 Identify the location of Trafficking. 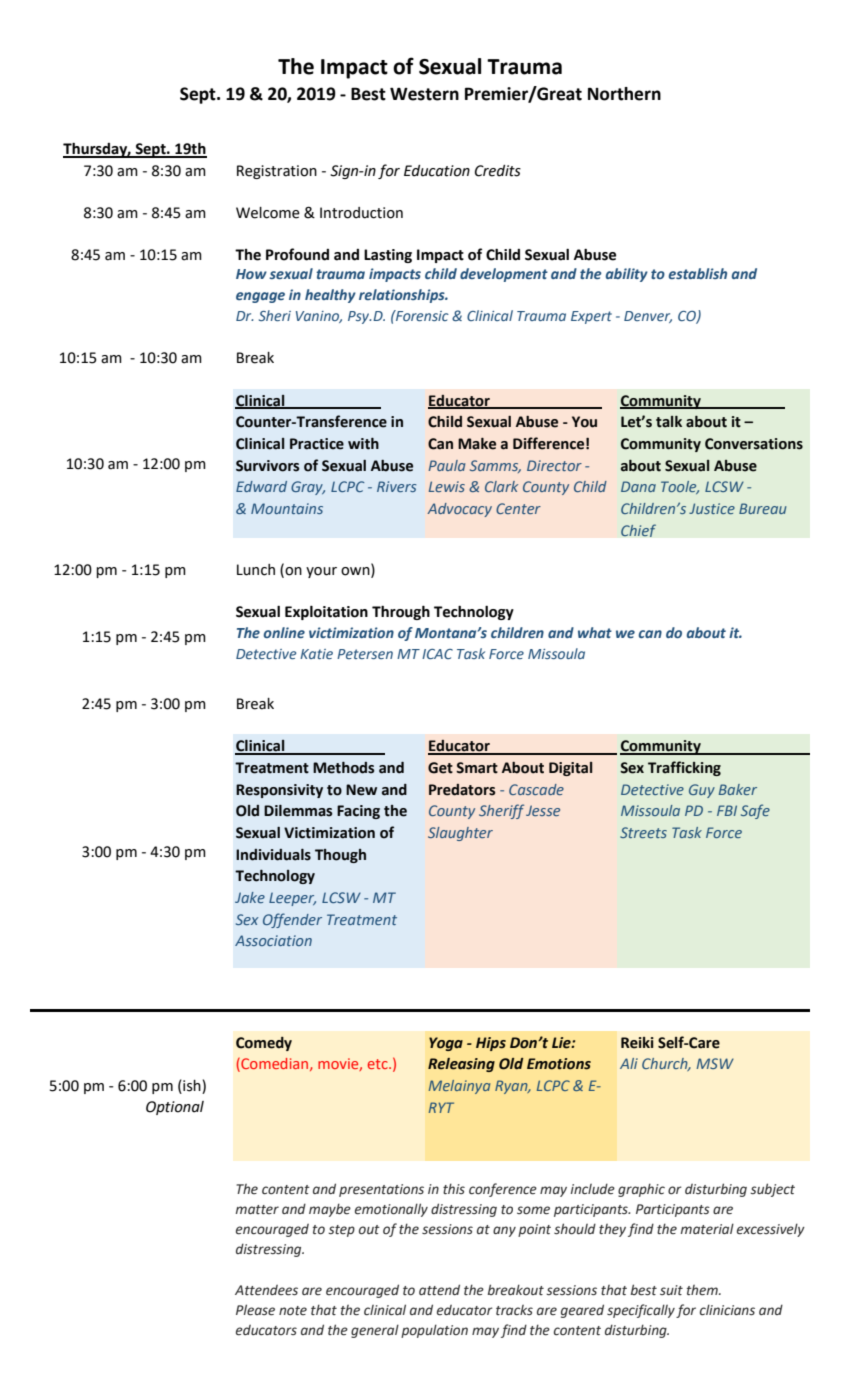
(684, 768).
